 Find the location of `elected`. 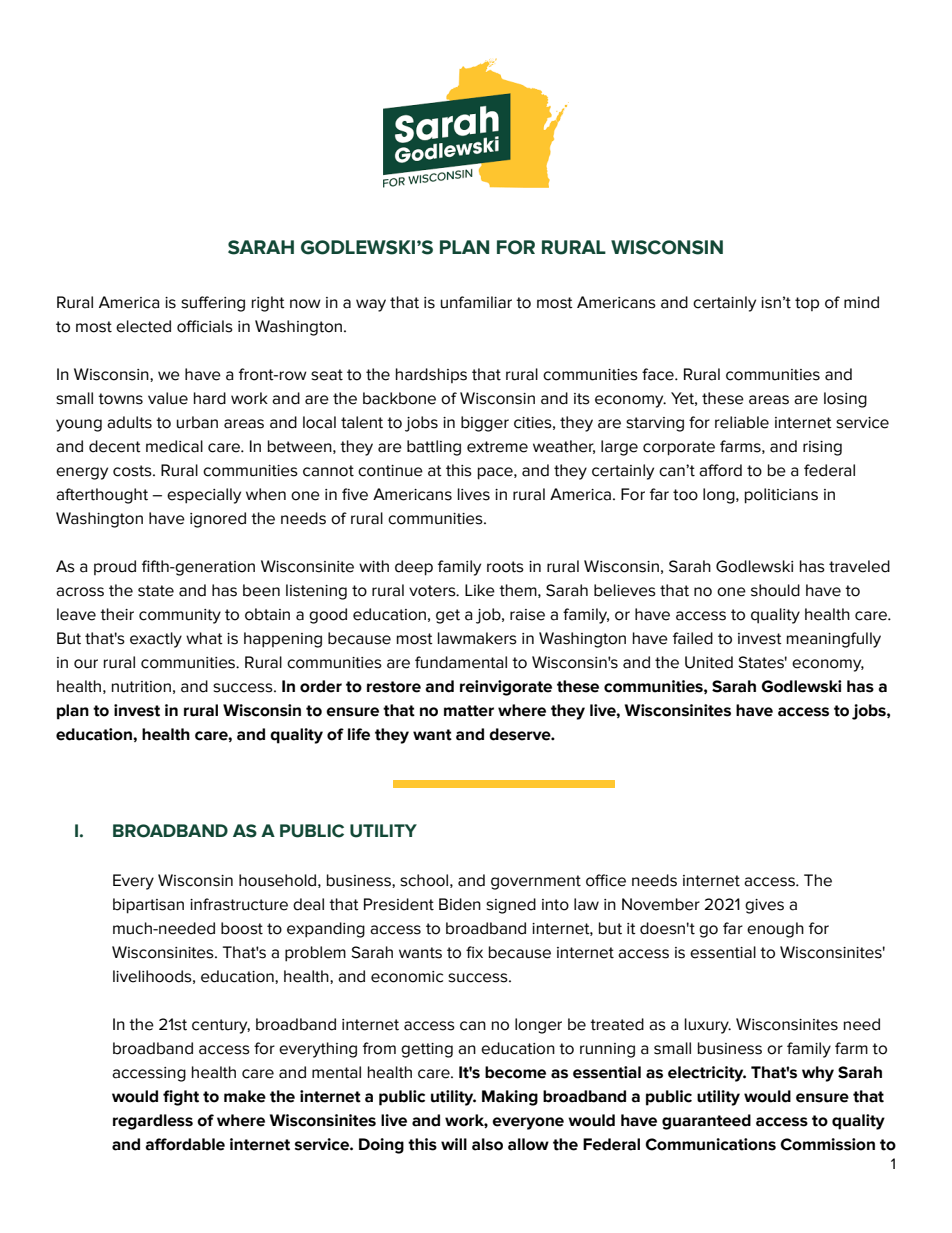

elected is located at coordinates (143, 326).
